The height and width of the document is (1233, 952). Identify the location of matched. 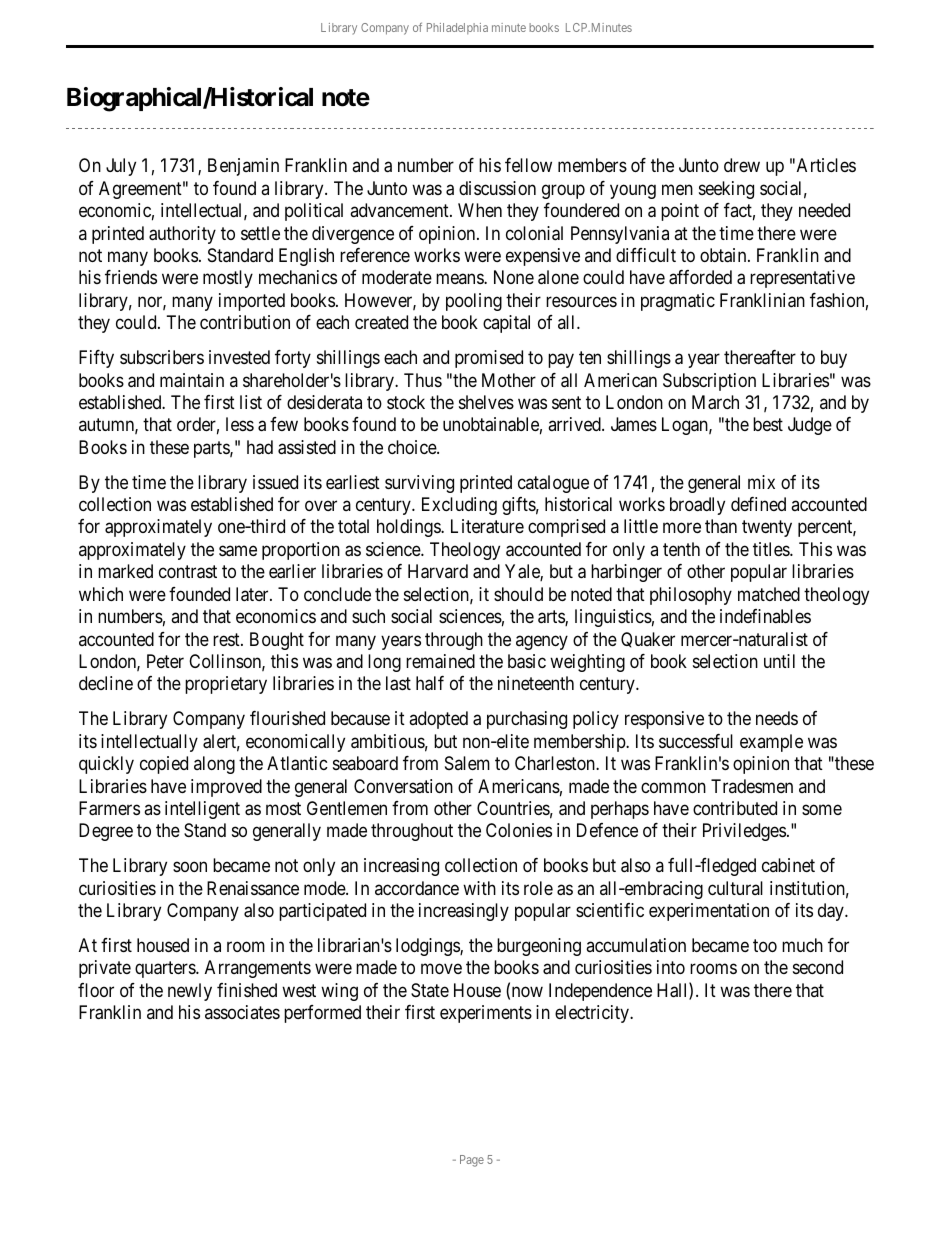
(769, 594).
